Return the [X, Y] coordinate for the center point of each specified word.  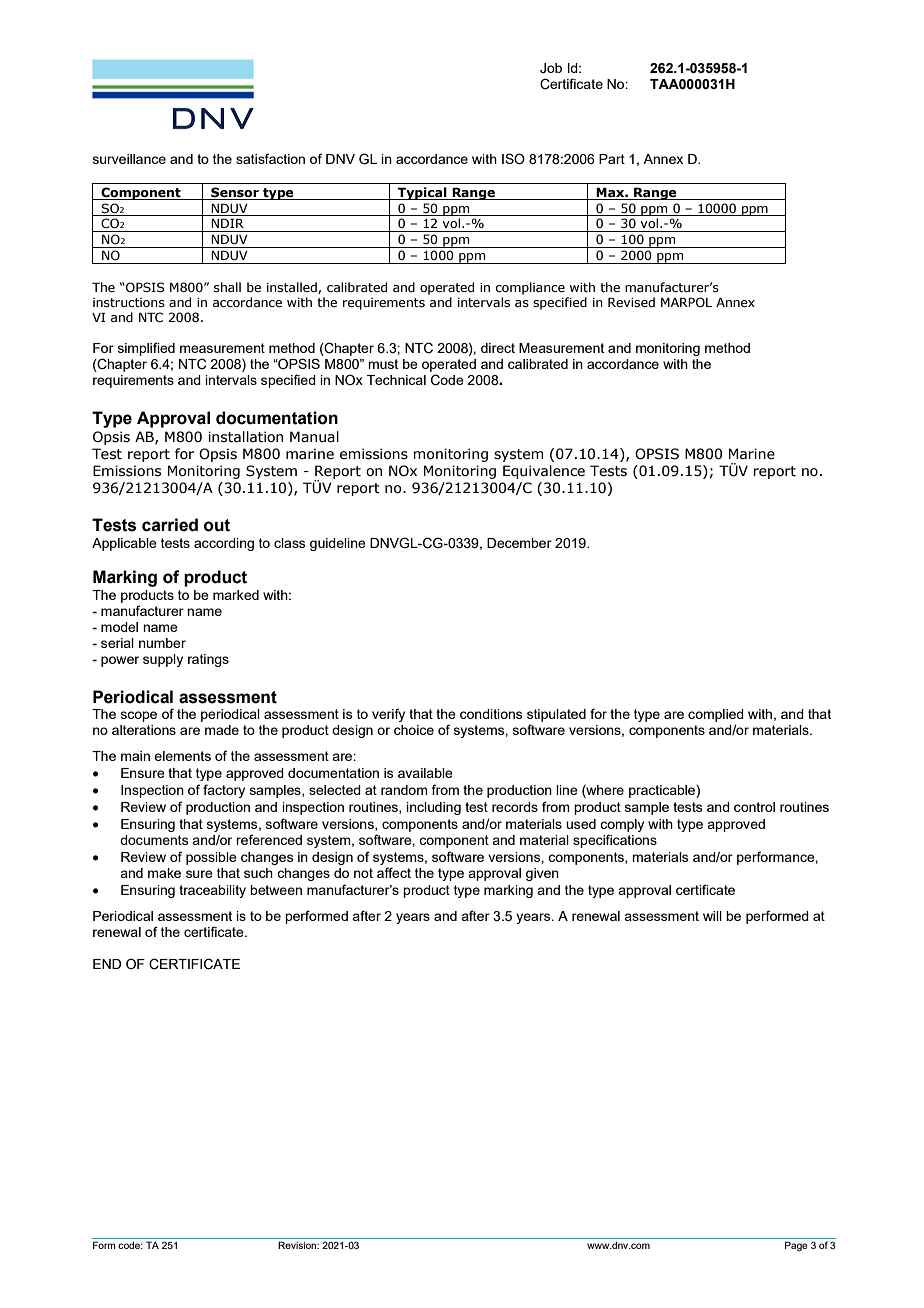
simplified [146, 349]
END [107, 964]
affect [394, 872]
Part [612, 159]
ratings [208, 660]
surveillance [129, 159]
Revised [631, 302]
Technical [396, 380]
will [712, 916]
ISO [513, 159]
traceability [212, 891]
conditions [491, 714]
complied [716, 717]
